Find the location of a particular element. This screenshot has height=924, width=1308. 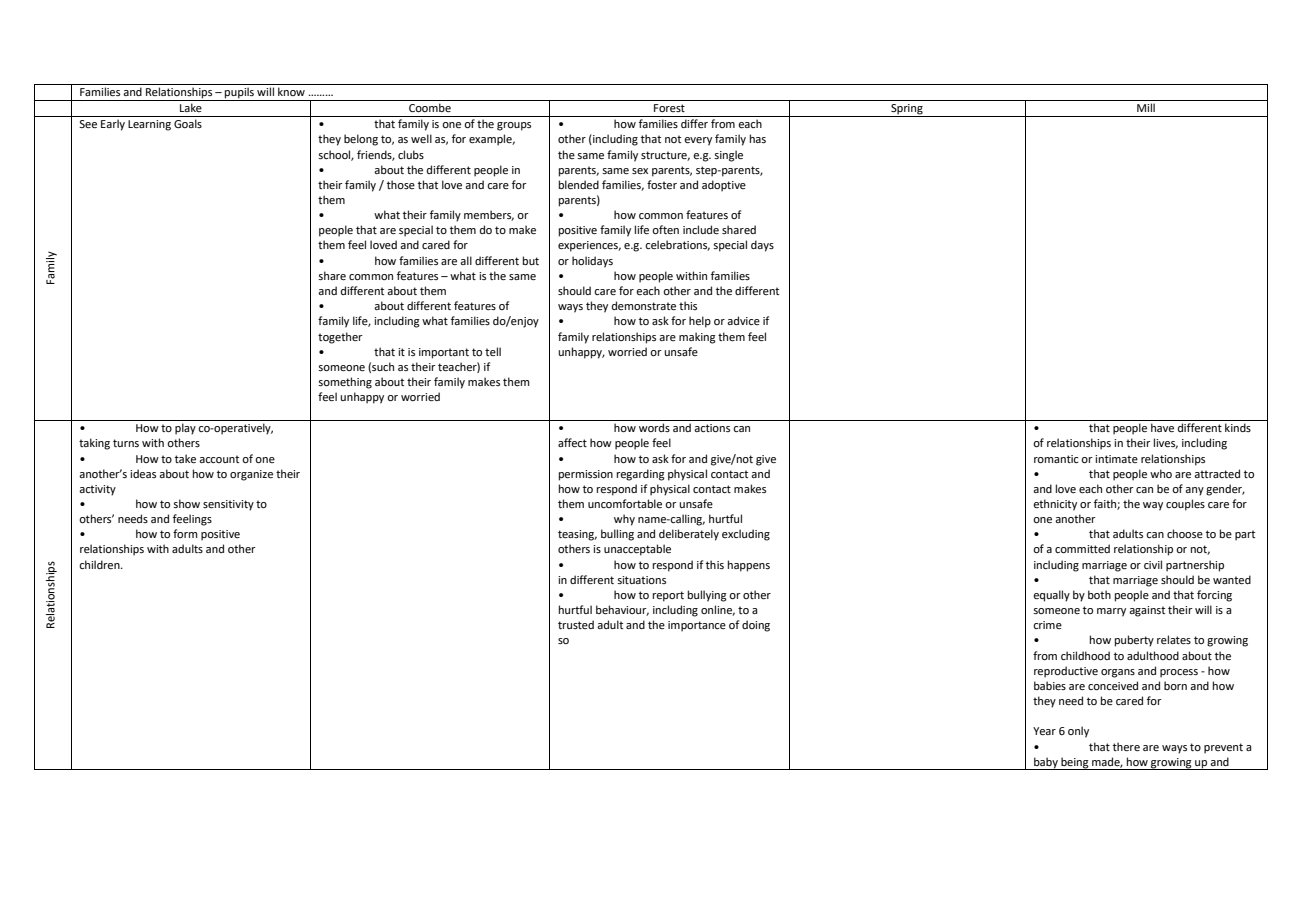

Goals is located at coordinates (188, 123).
